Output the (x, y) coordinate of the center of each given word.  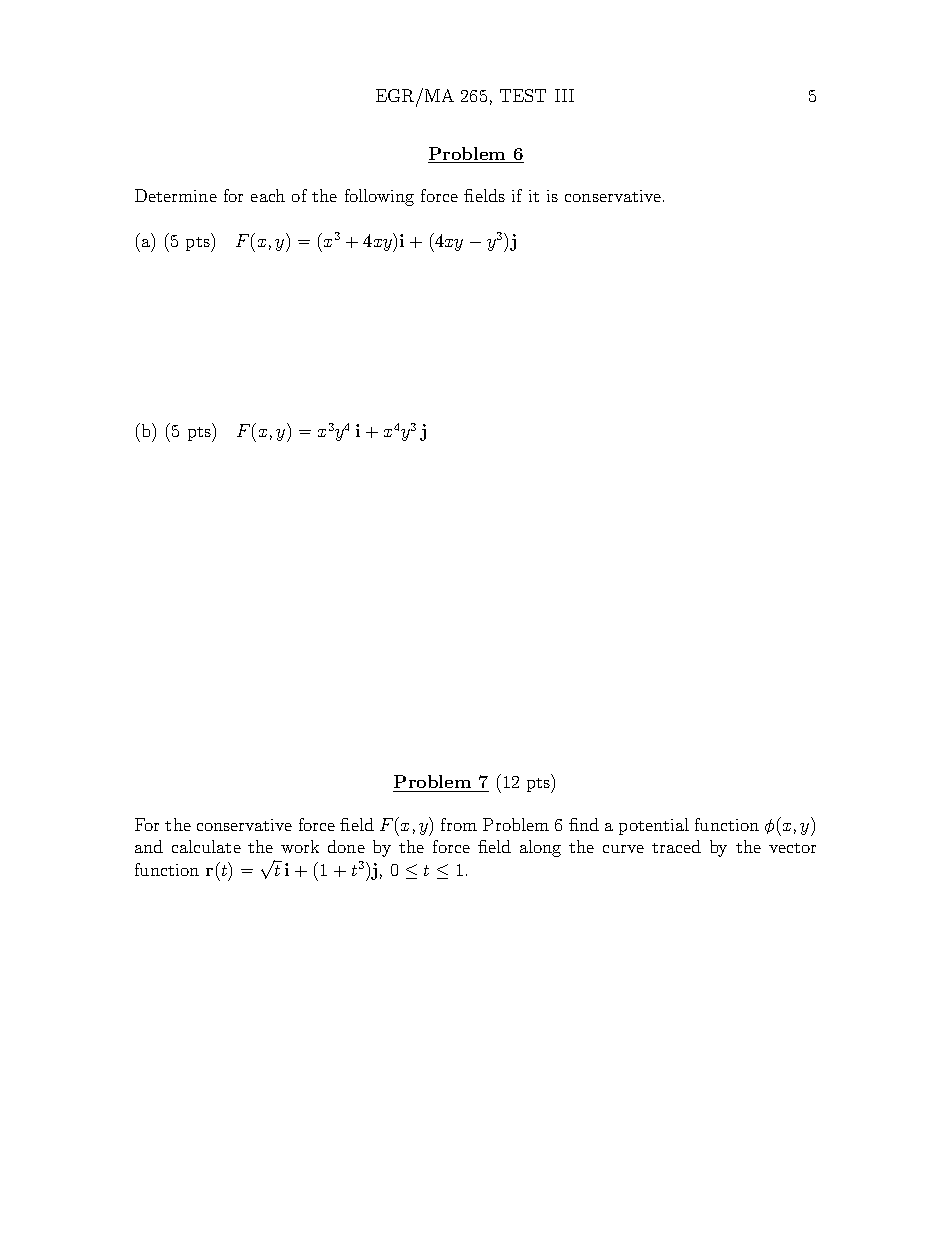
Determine (176, 195)
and (149, 846)
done (346, 846)
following (379, 197)
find (584, 824)
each (268, 195)
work (300, 846)
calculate (206, 846)
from (459, 824)
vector (792, 848)
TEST (523, 95)
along (540, 848)
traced (676, 846)
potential (654, 826)
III (564, 95)
